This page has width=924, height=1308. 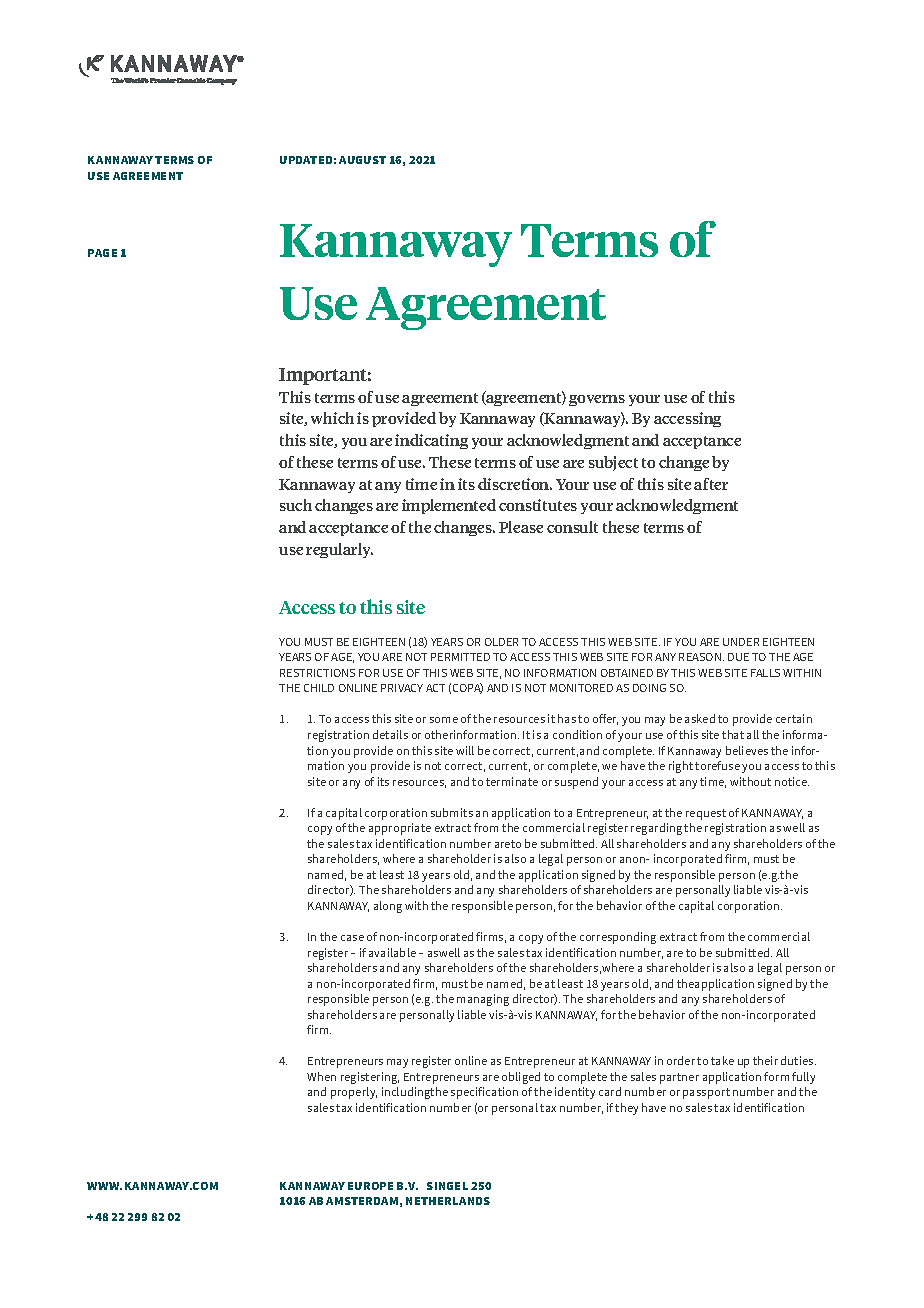 I want to click on REASON, so click(x=701, y=657).
